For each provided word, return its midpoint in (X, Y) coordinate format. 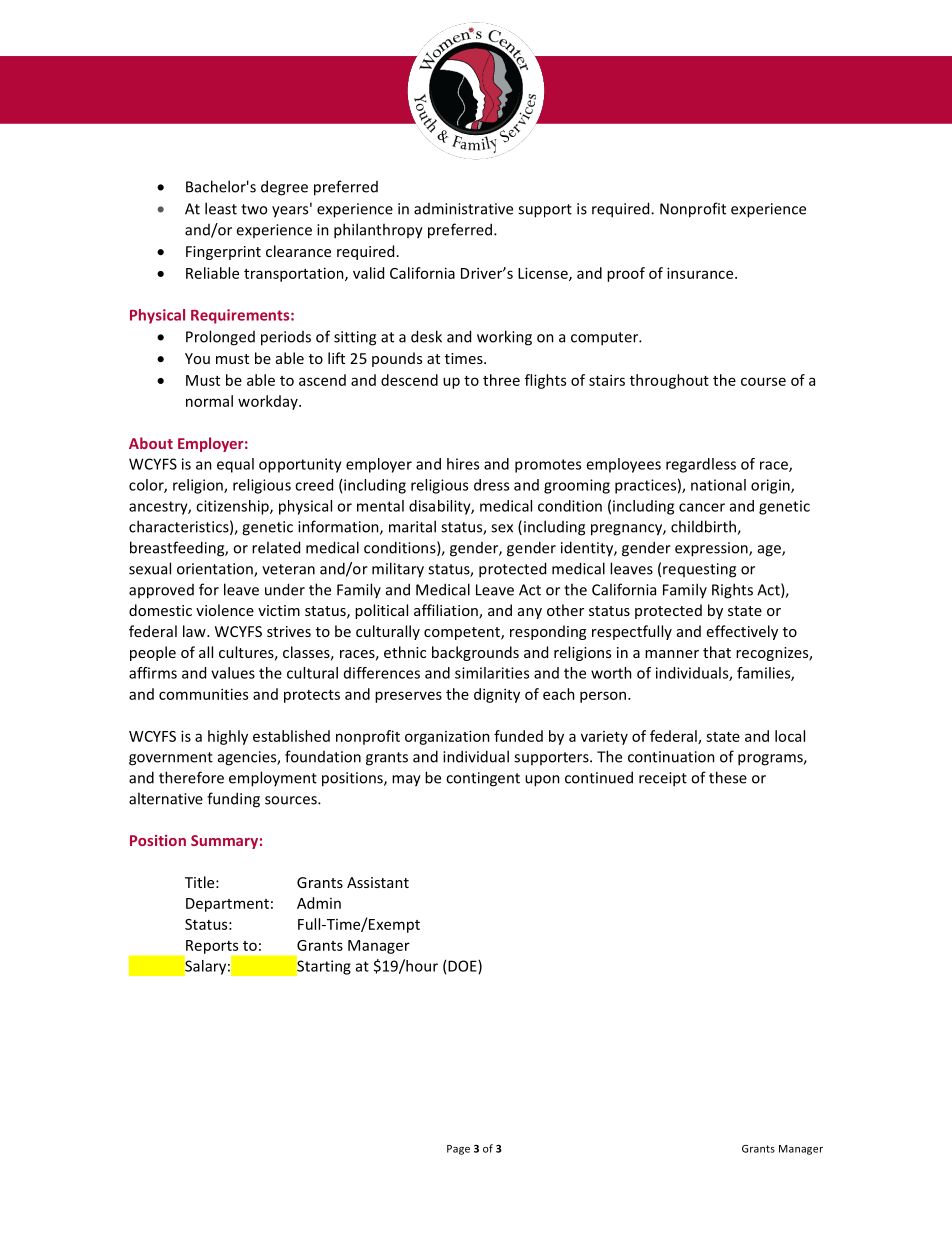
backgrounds (475, 653)
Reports (213, 948)
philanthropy (378, 231)
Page (458, 1150)
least (221, 208)
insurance (701, 273)
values (233, 673)
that (717, 652)
